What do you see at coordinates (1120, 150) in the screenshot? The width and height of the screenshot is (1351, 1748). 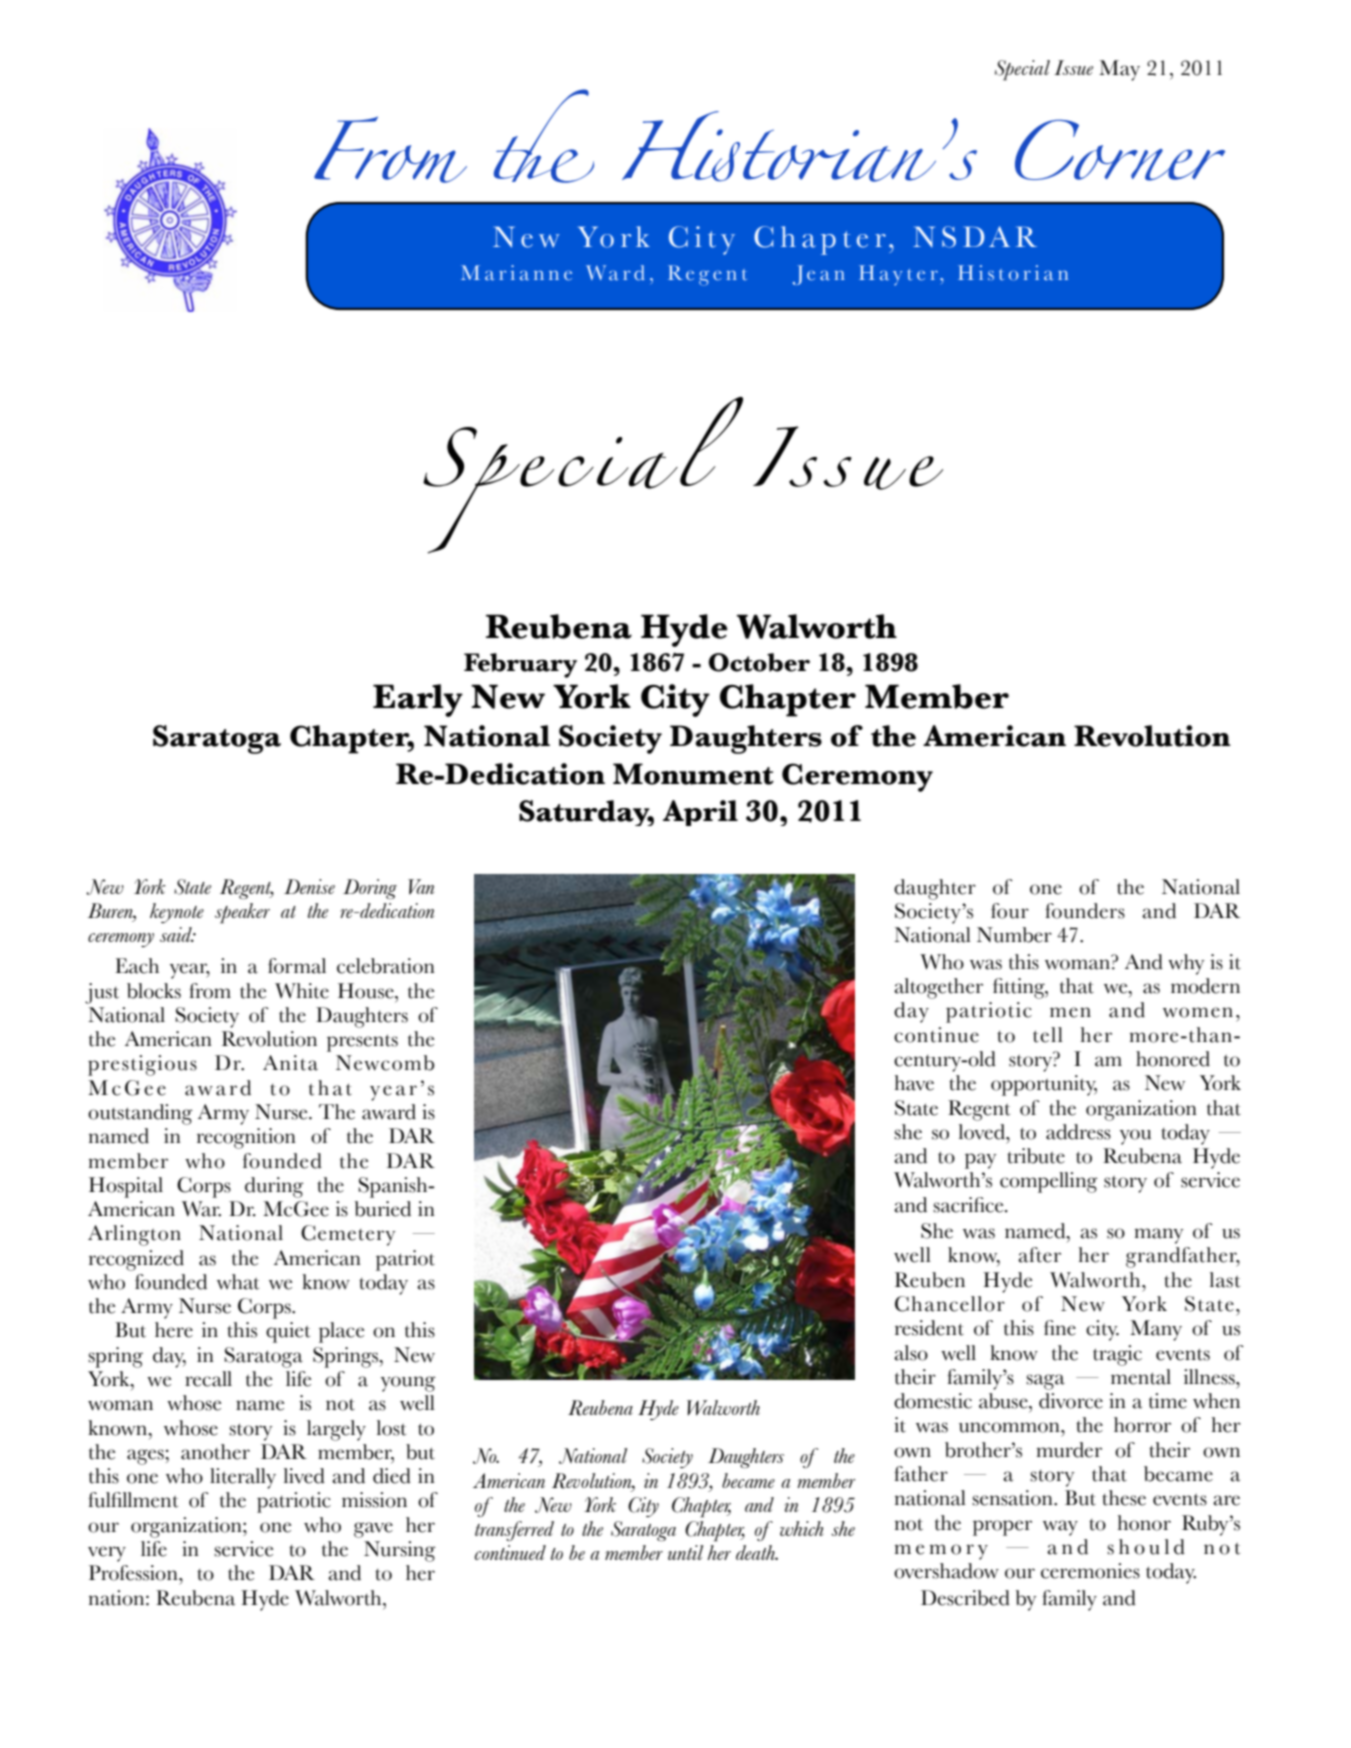 I see `Corner` at bounding box center [1120, 150].
